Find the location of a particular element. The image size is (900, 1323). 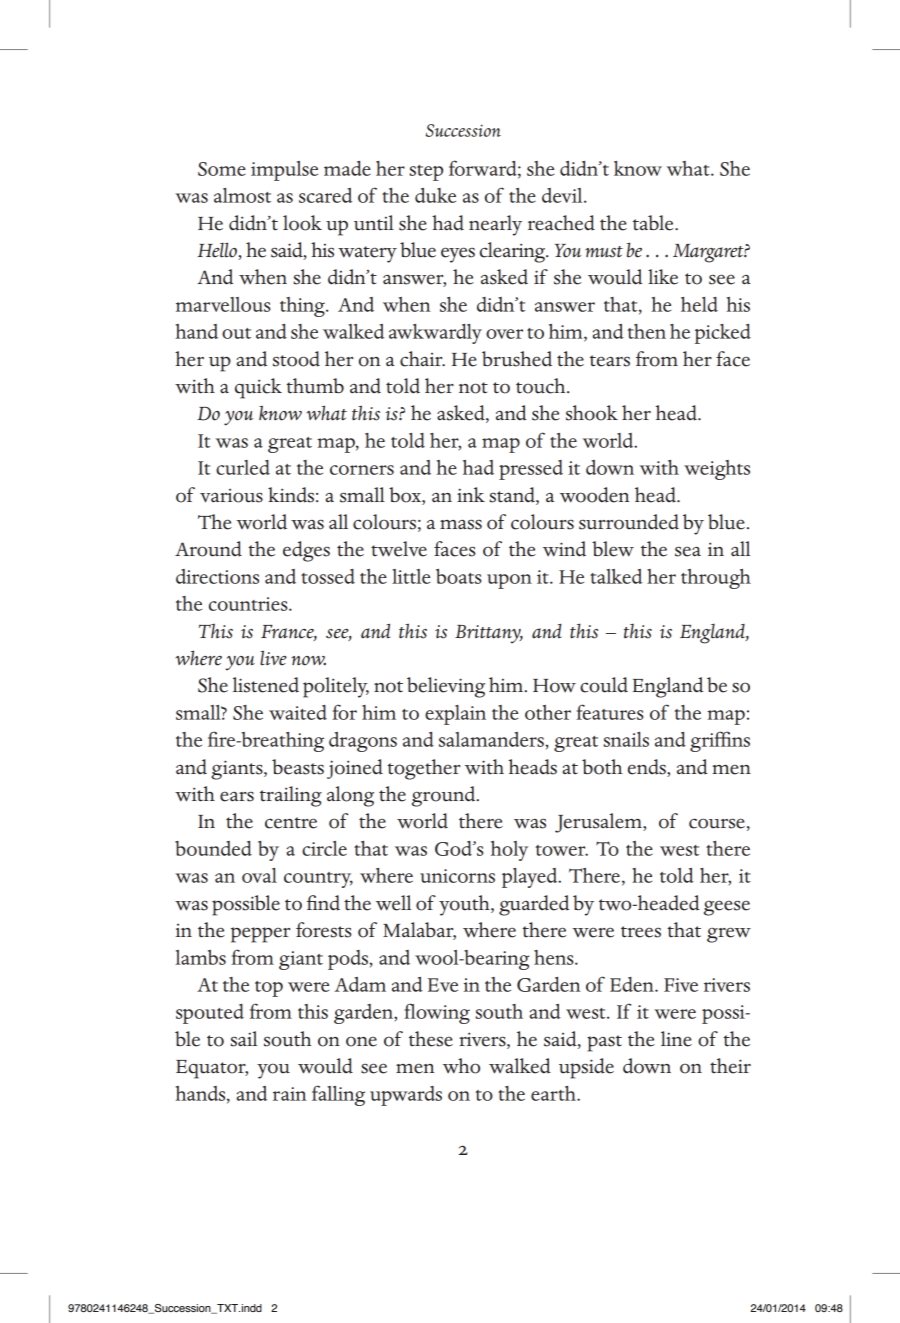

line is located at coordinates (676, 1039).
